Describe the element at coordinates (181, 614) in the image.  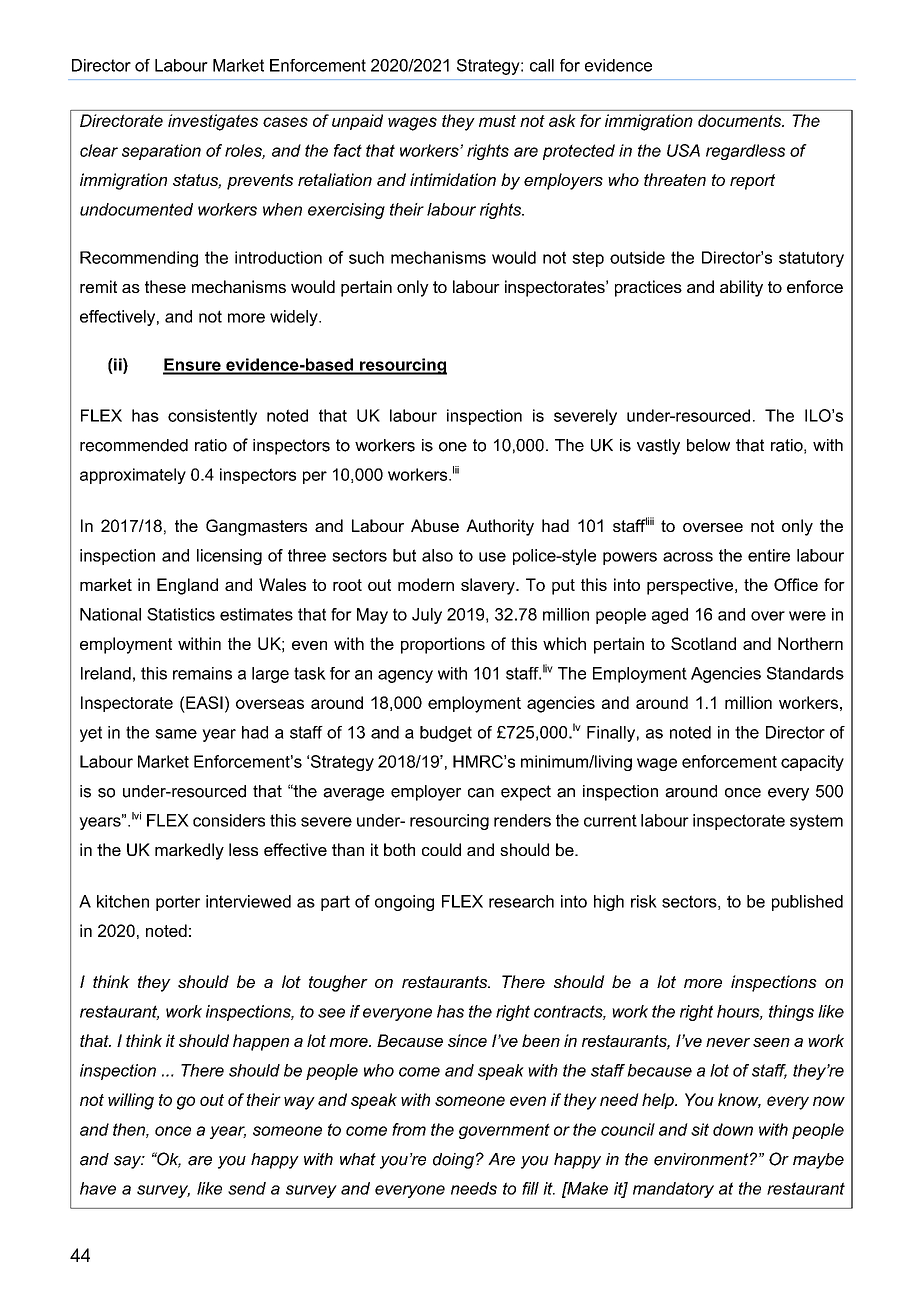
I see `Statistics` at that location.
